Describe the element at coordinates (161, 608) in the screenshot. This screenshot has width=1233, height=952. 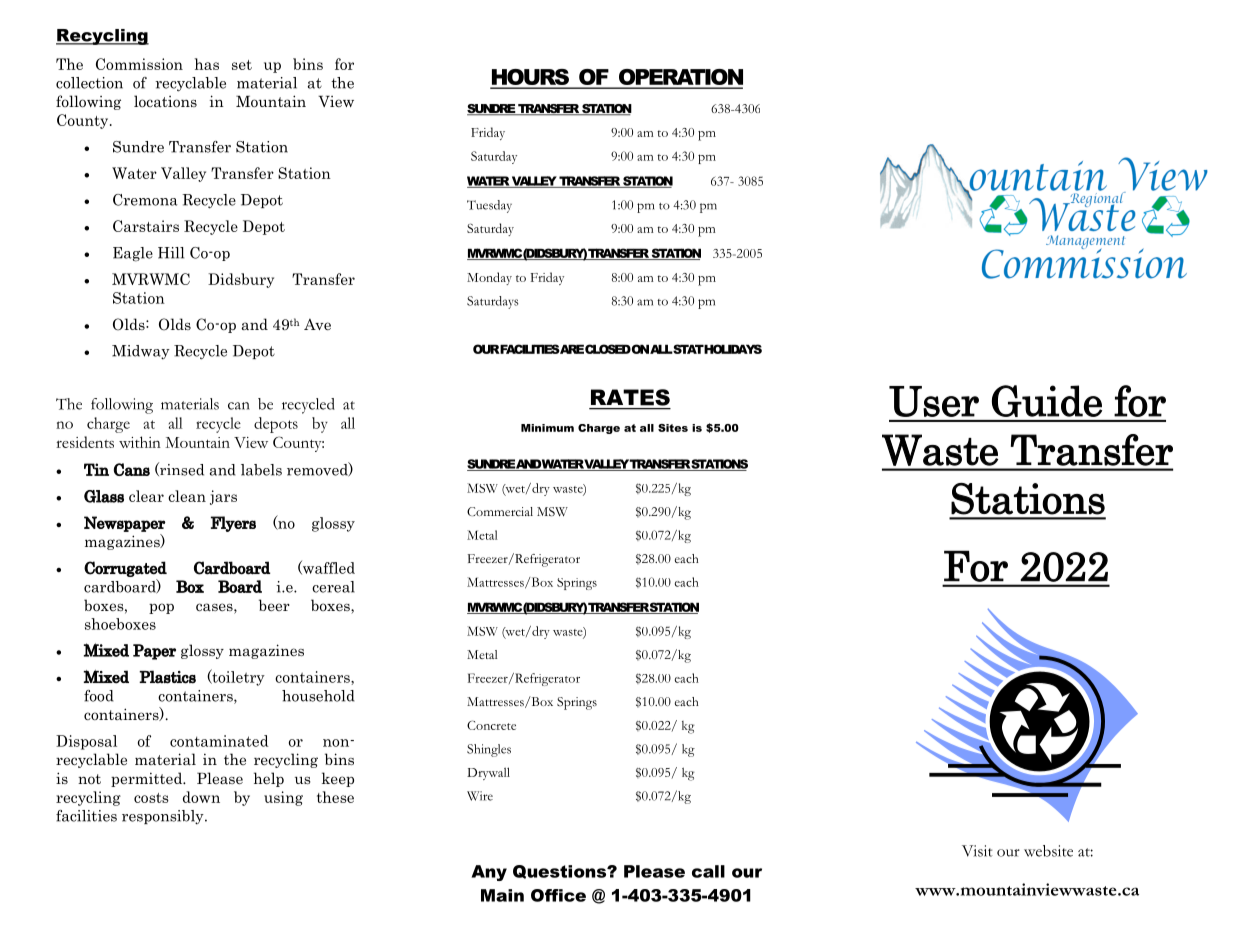
I see `pop` at that location.
